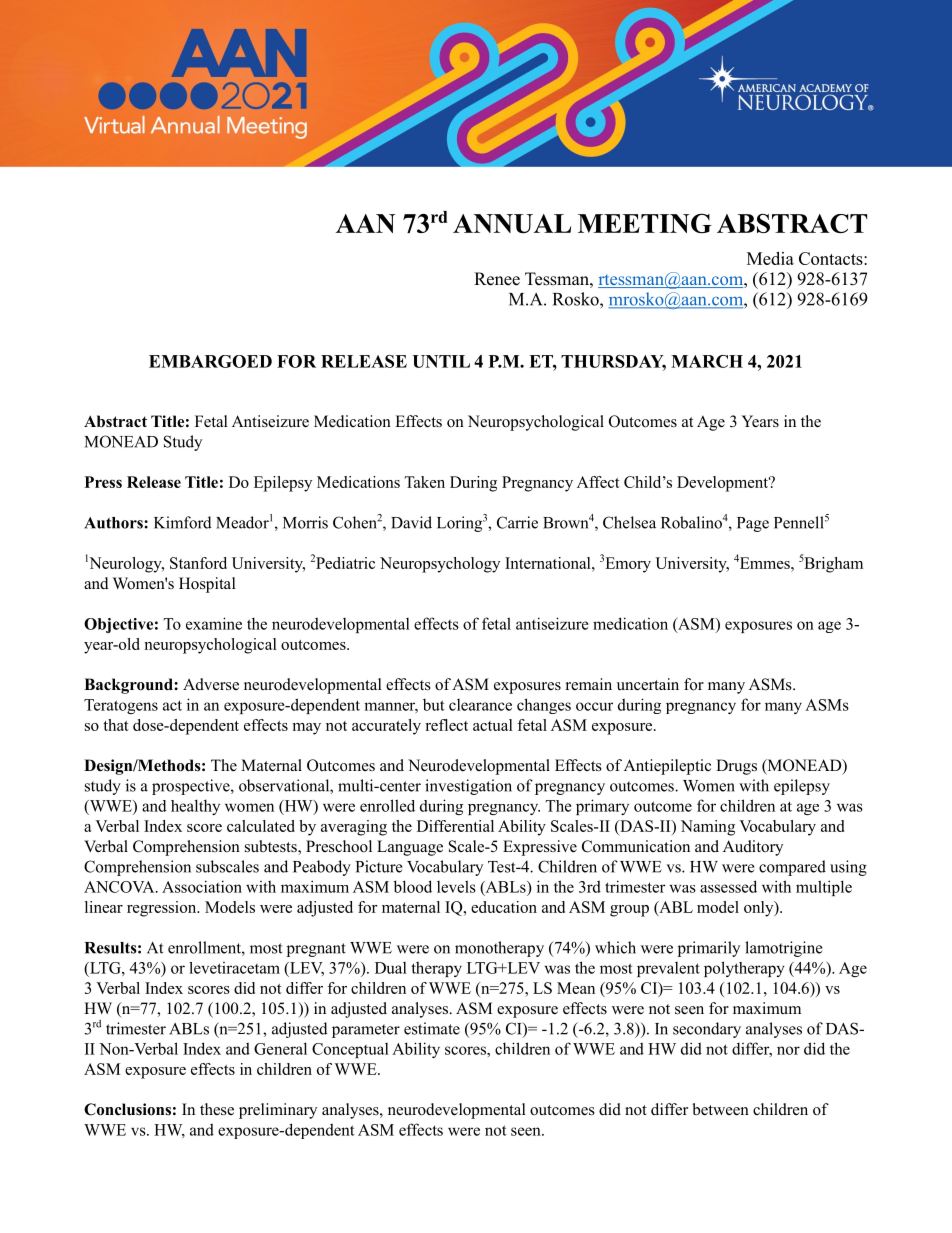  I want to click on Renee, so click(497, 279).
